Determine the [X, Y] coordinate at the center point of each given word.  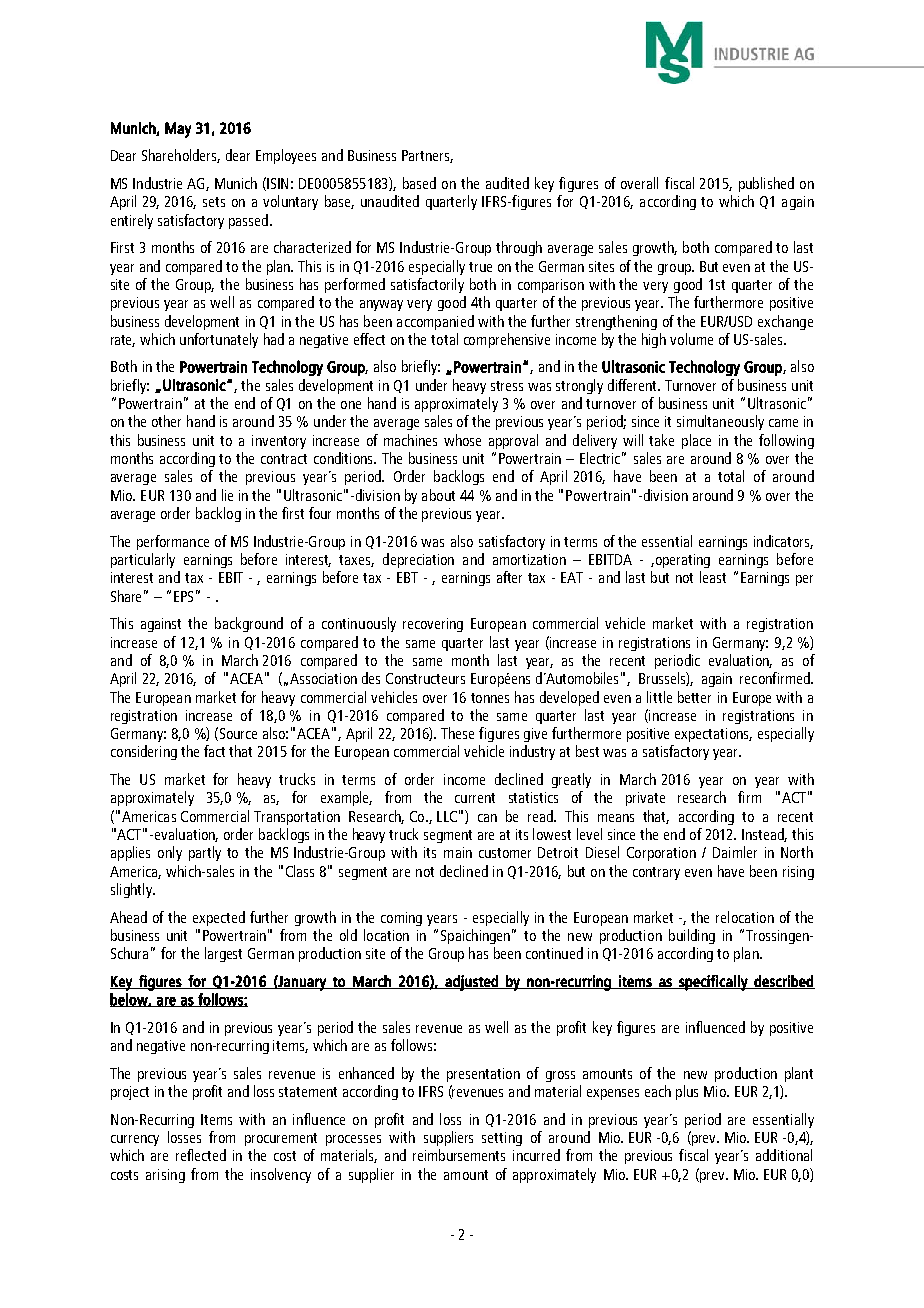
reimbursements [459, 1155]
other [166, 421]
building [692, 936]
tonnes [490, 698]
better [694, 697]
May [178, 130]
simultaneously [720, 422]
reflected [201, 1155]
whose [462, 440]
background [249, 624]
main [458, 852]
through [519, 248]
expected [219, 918]
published [766, 184]
